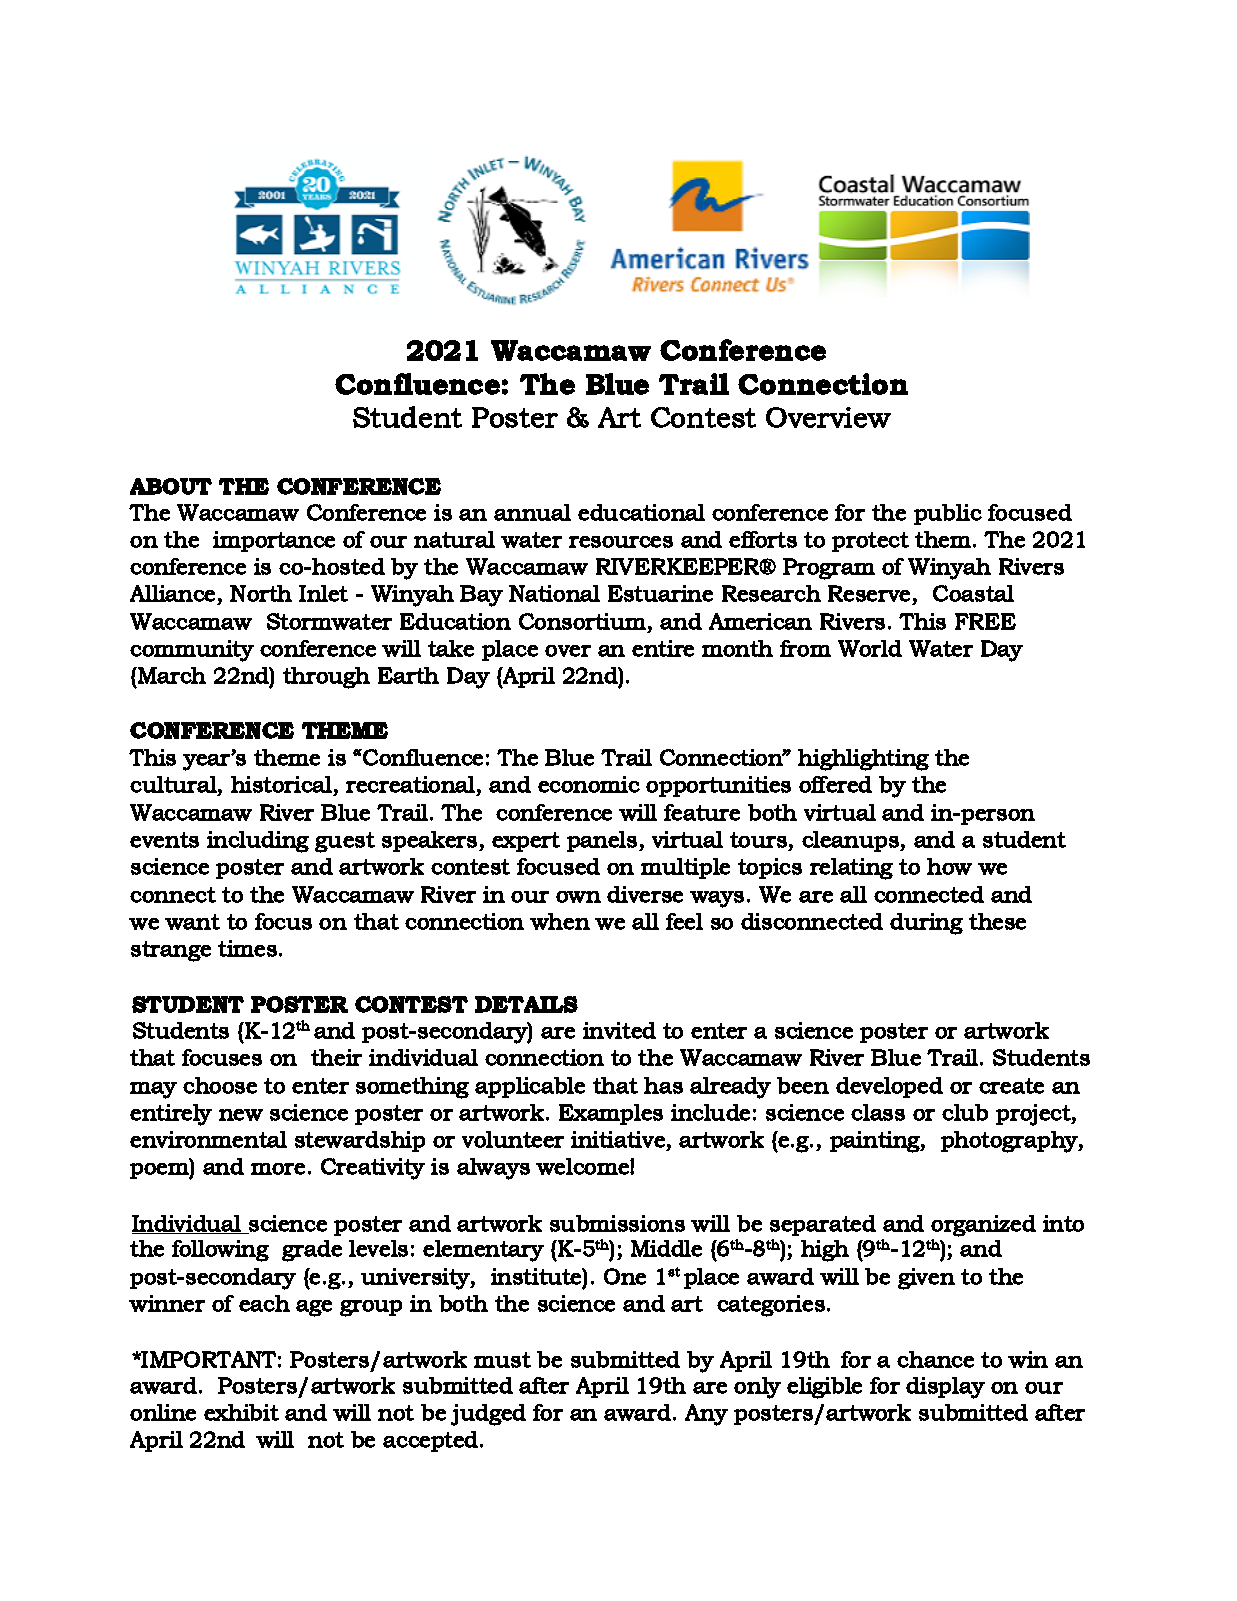 Image resolution: width=1237 pixels, height=1601 pixels. I want to click on how, so click(949, 866).
